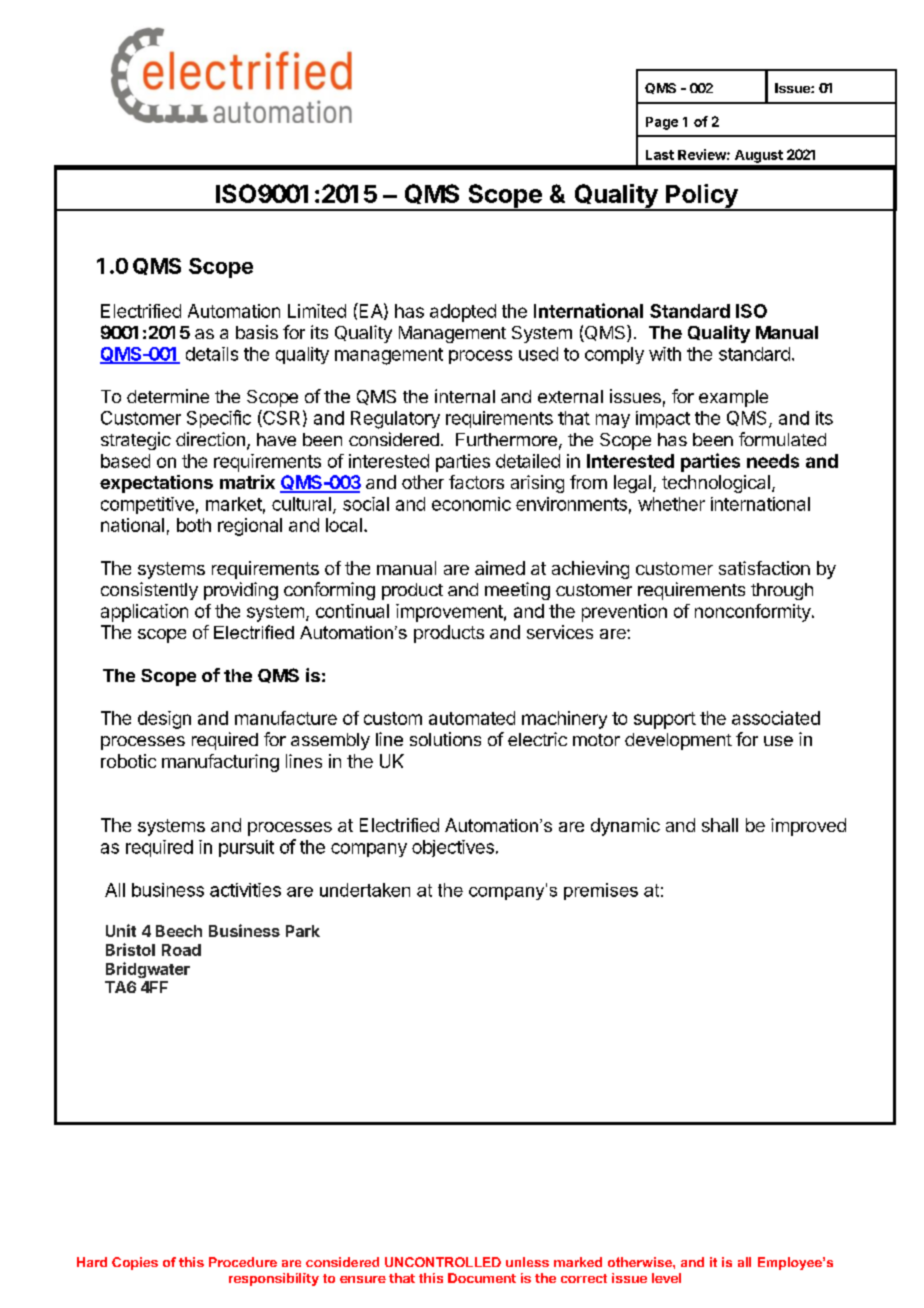 The height and width of the screenshot is (1308, 924). Describe the element at coordinates (257, 332) in the screenshot. I see `basis` at that location.
